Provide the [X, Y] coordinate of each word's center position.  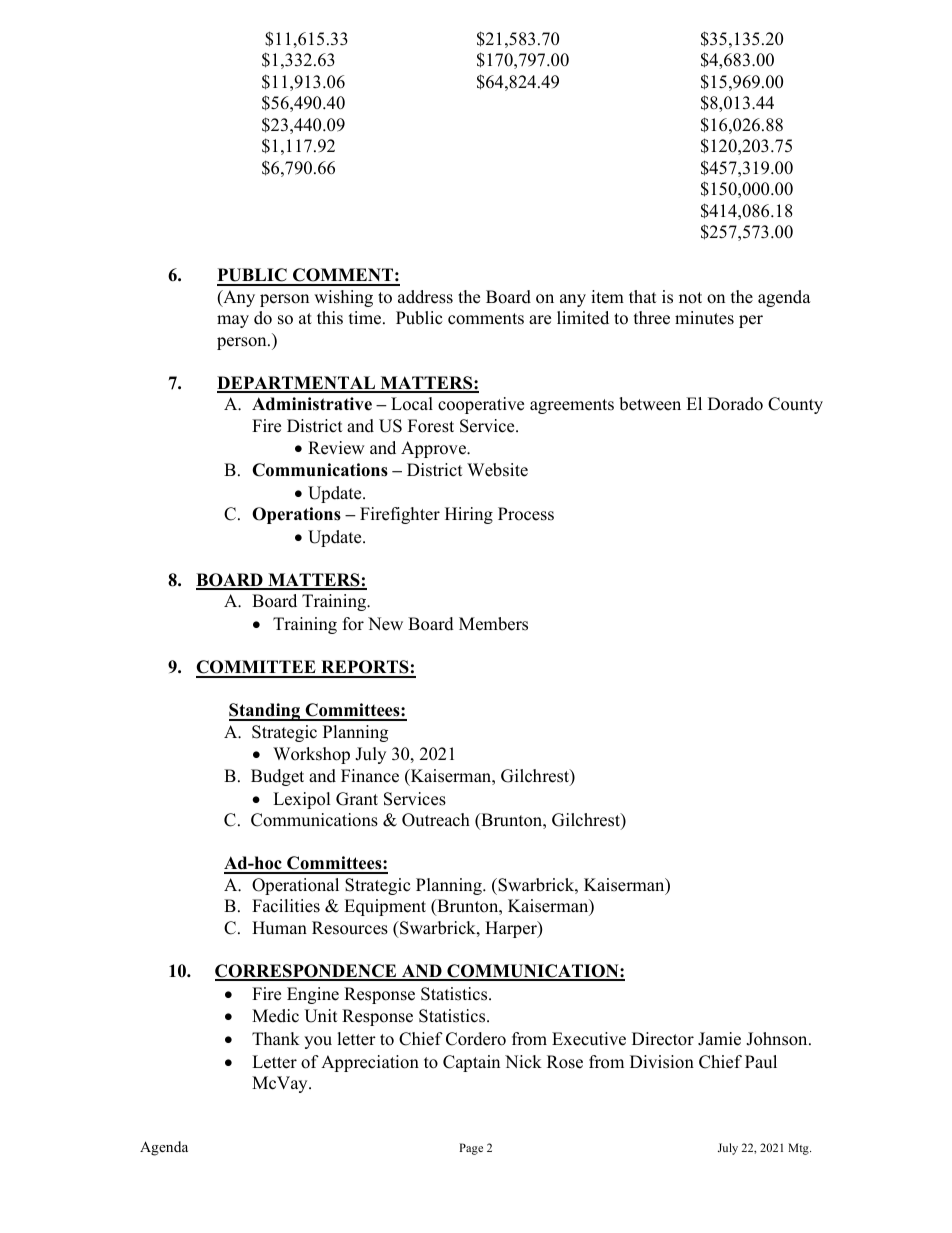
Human [279, 928]
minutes [704, 318]
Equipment [385, 907]
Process [526, 514]
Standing [266, 712]
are [540, 320]
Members [493, 624]
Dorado [735, 404]
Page [471, 1149]
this [330, 318]
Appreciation [370, 1063]
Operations [296, 515]
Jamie [719, 1039]
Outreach [436, 820]
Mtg [799, 1149]
